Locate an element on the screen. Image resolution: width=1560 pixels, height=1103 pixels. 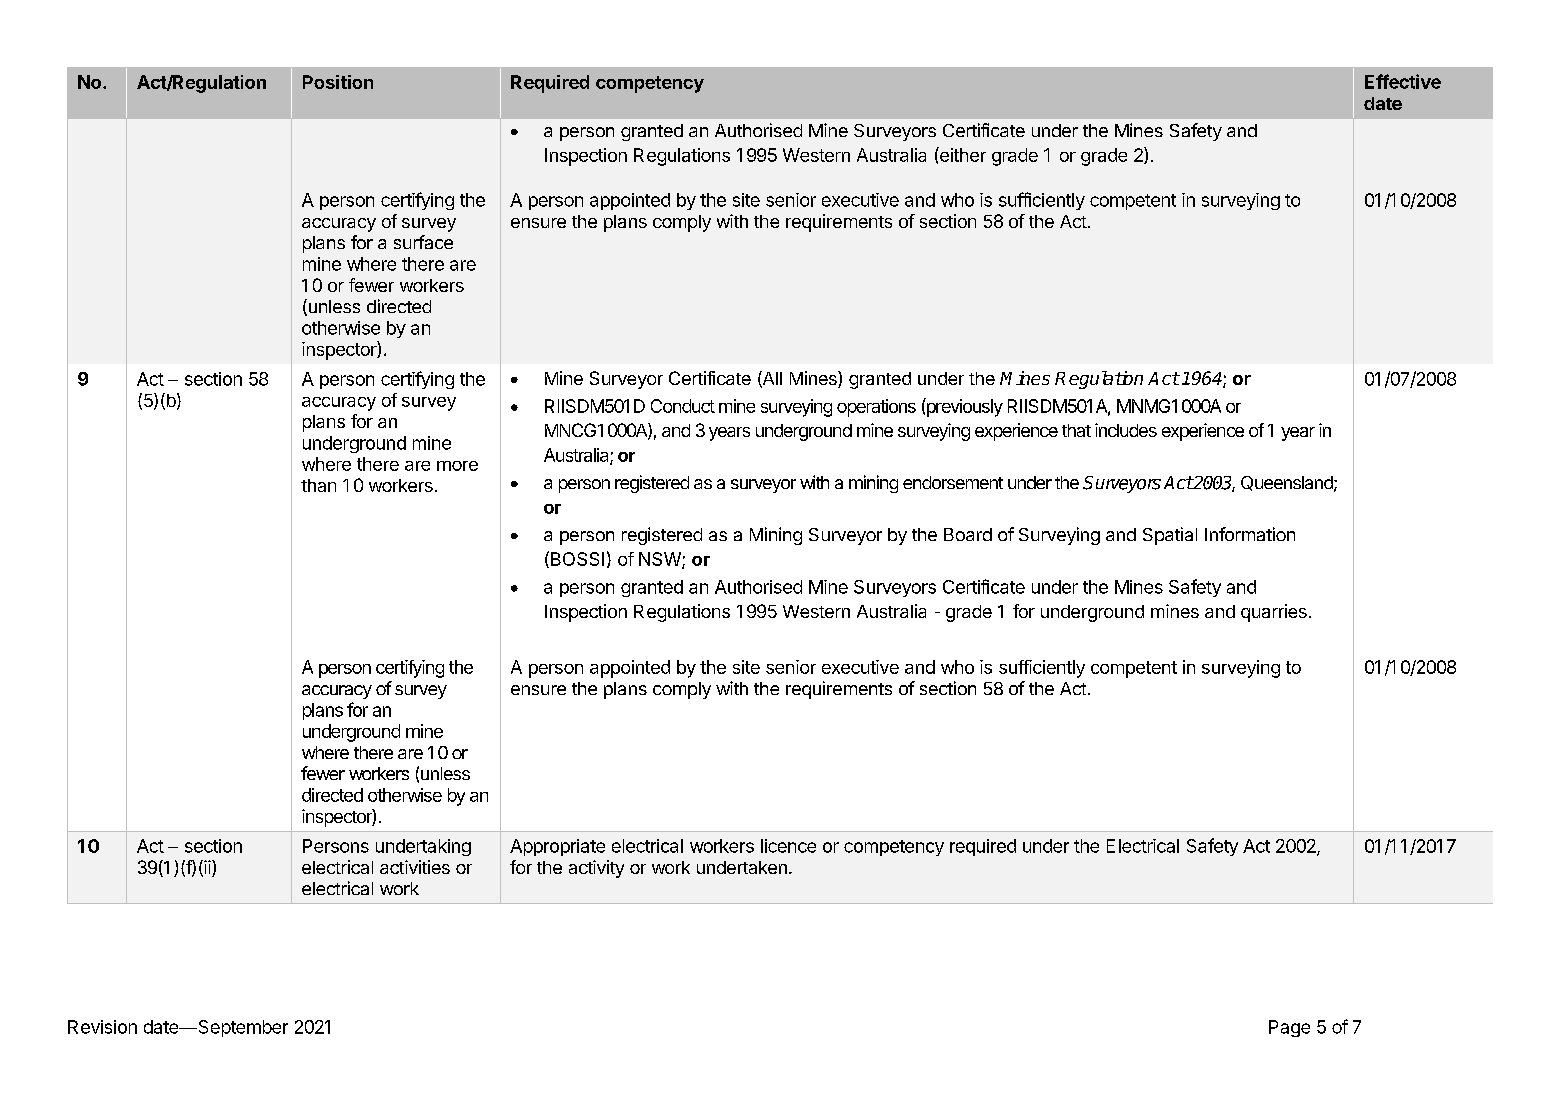
licence is located at coordinates (788, 846).
